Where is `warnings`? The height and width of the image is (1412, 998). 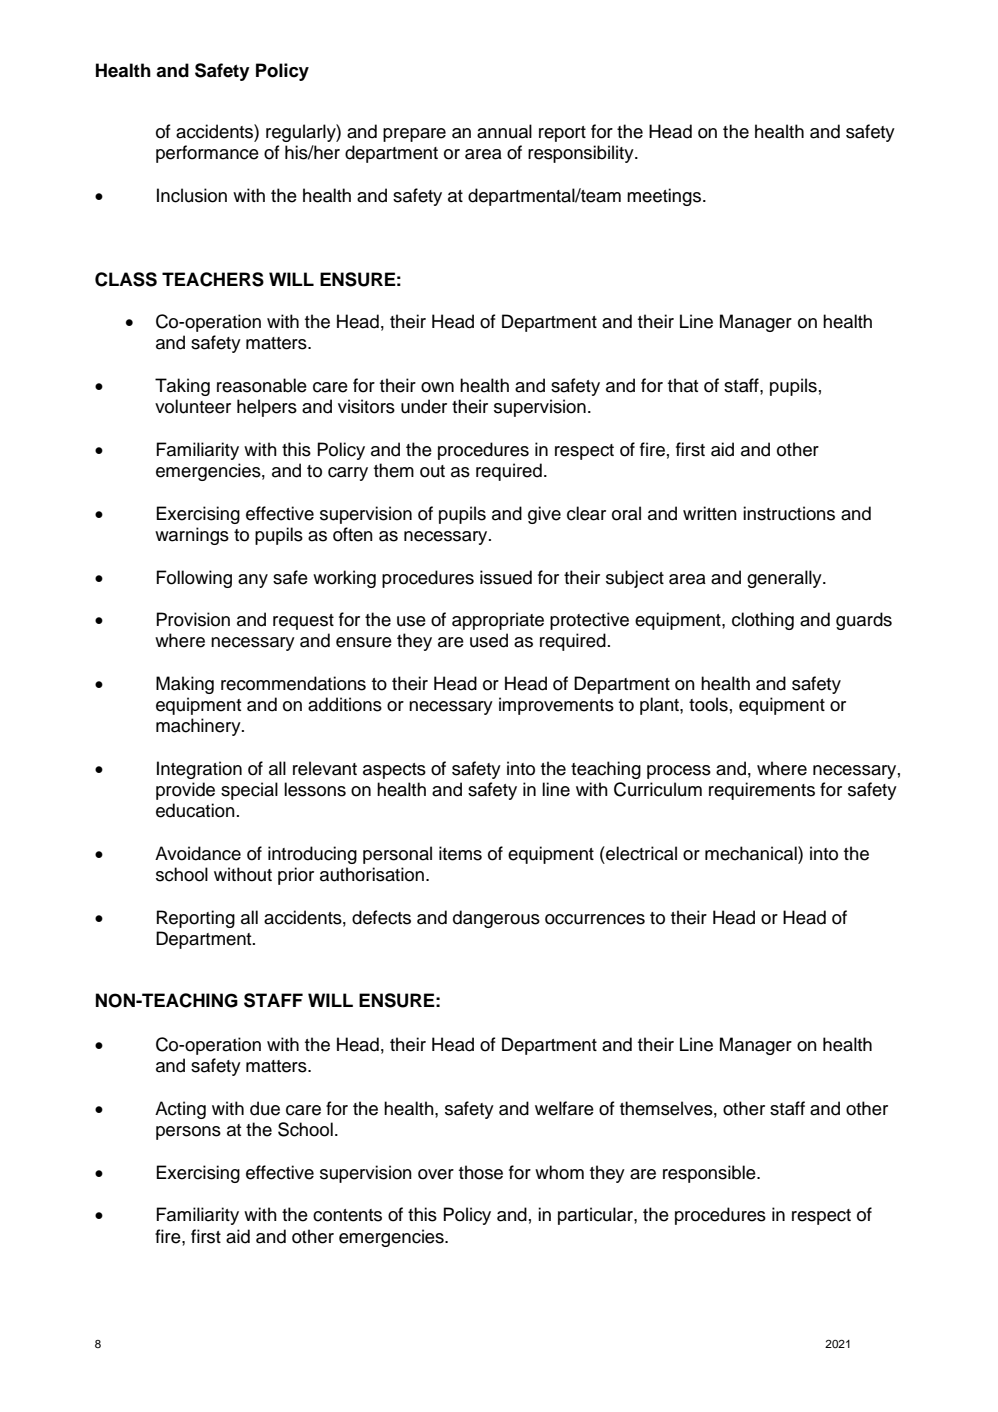
warnings is located at coordinates (192, 536).
